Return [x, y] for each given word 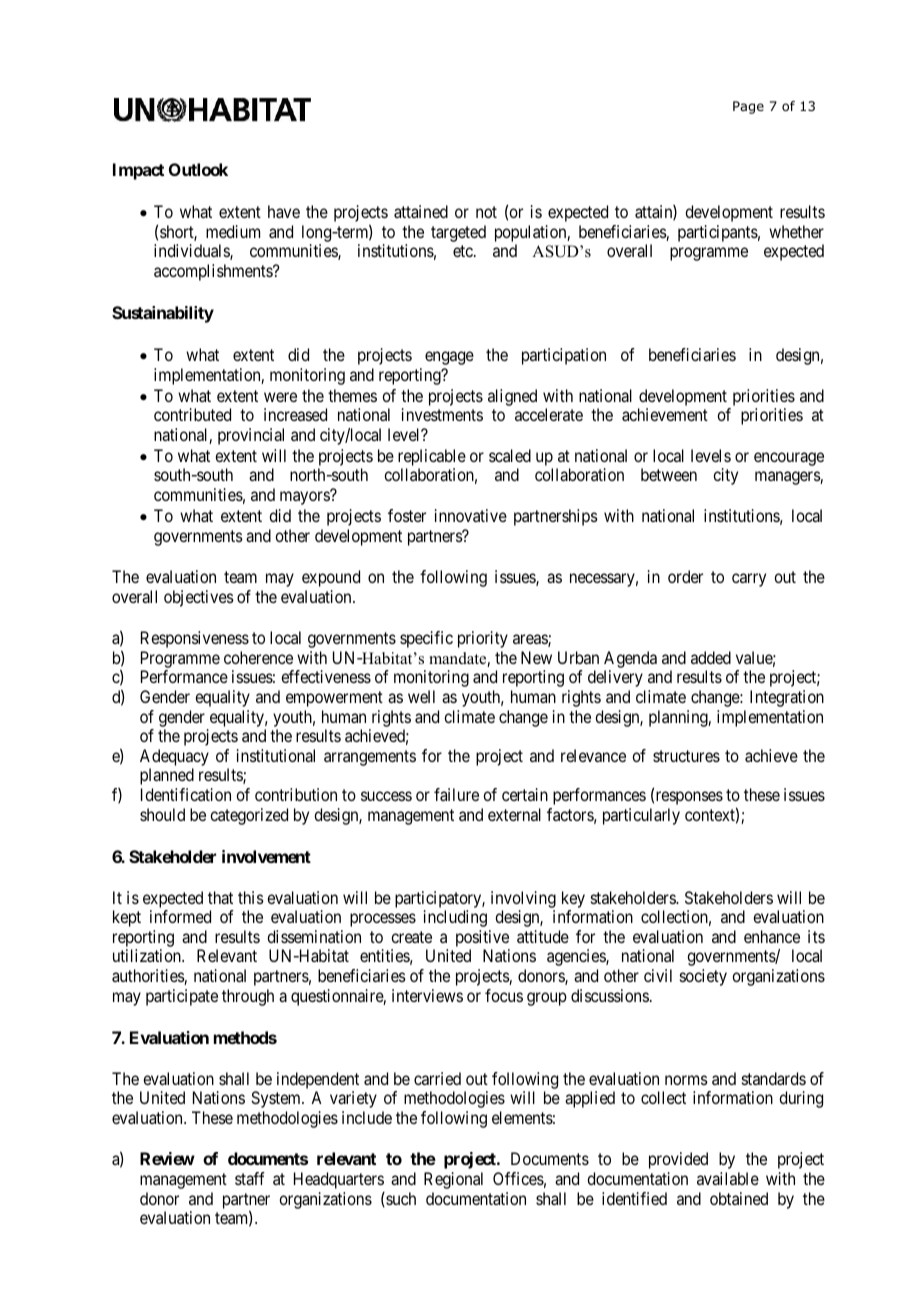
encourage [789, 459]
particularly [641, 816]
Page [748, 107]
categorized [249, 816]
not [486, 212]
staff [250, 1178]
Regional [453, 1180]
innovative [471, 515]
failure [456, 794]
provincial [251, 436]
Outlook [198, 169]
